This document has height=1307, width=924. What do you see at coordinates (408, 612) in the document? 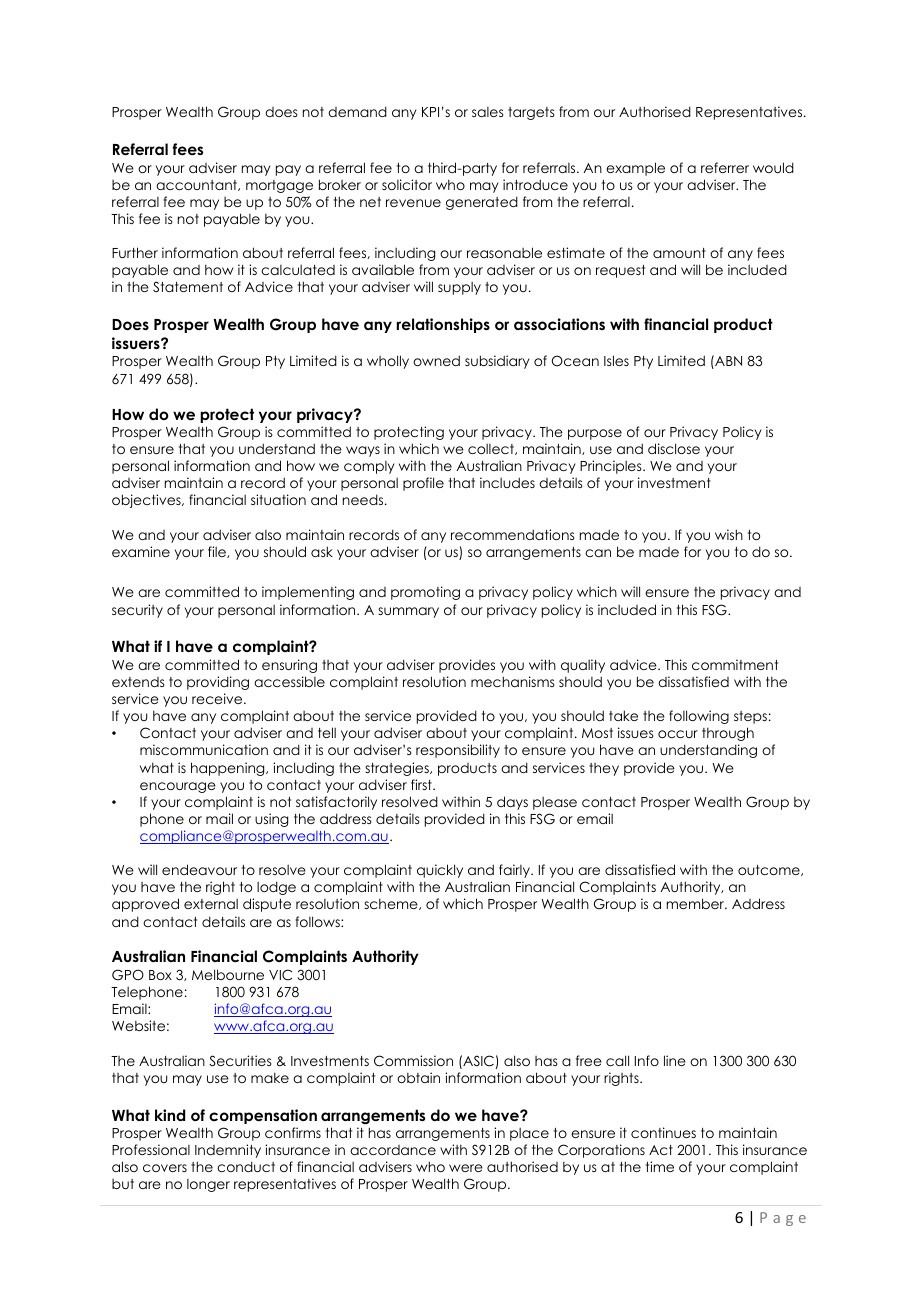
I see `summary` at bounding box center [408, 612].
